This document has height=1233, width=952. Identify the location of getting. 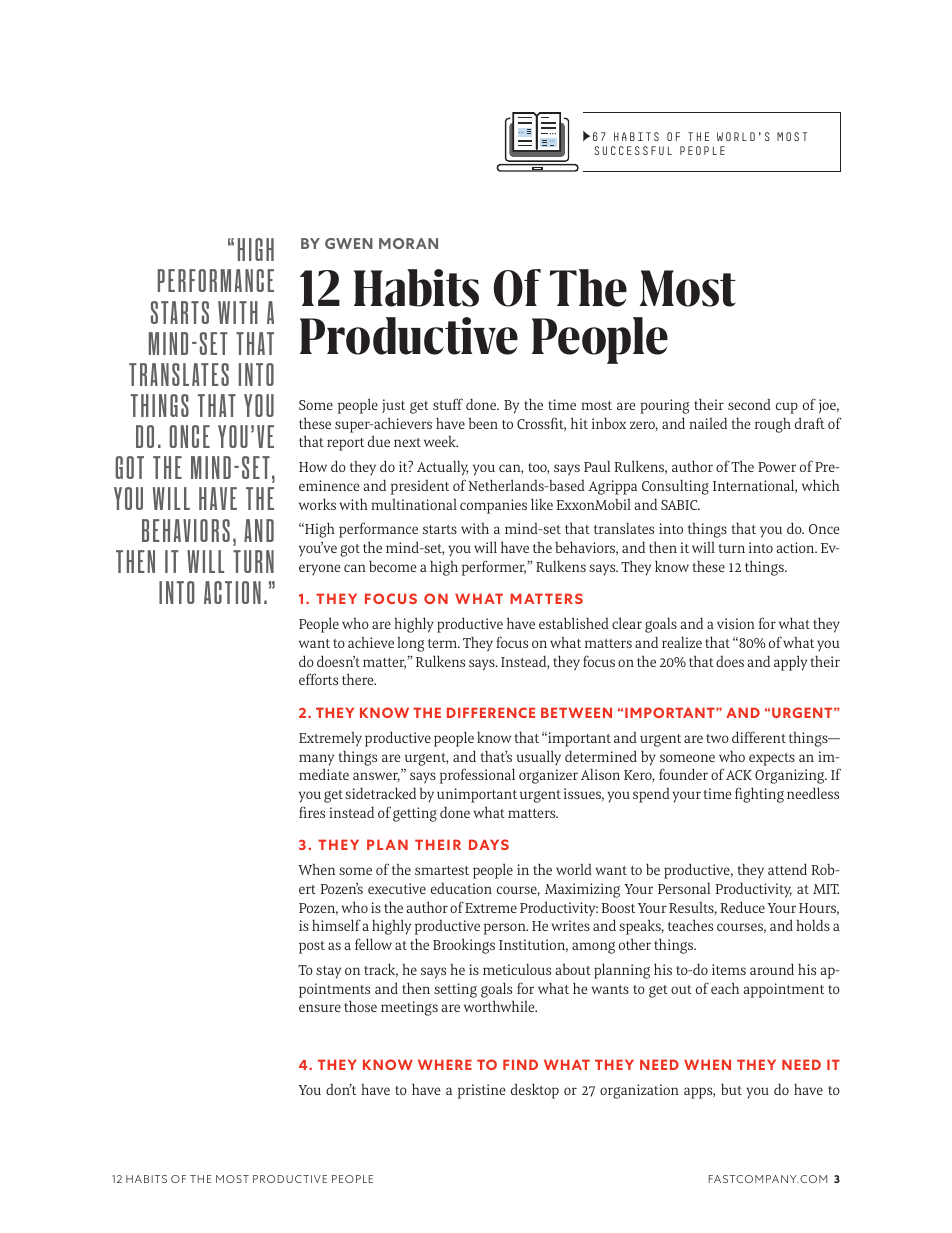
(415, 814).
